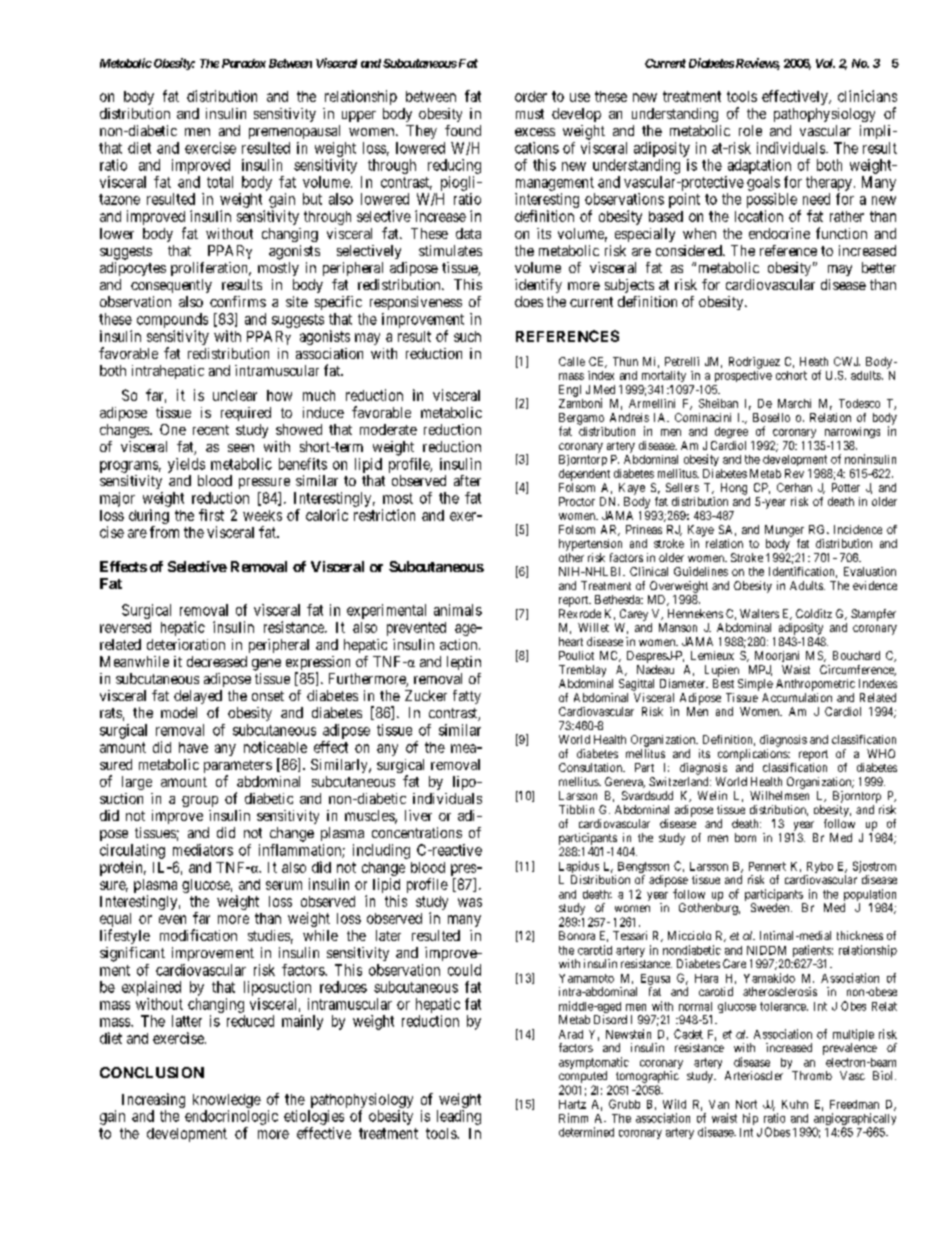 The height and width of the document is (1233, 952). I want to click on role, so click(750, 130).
